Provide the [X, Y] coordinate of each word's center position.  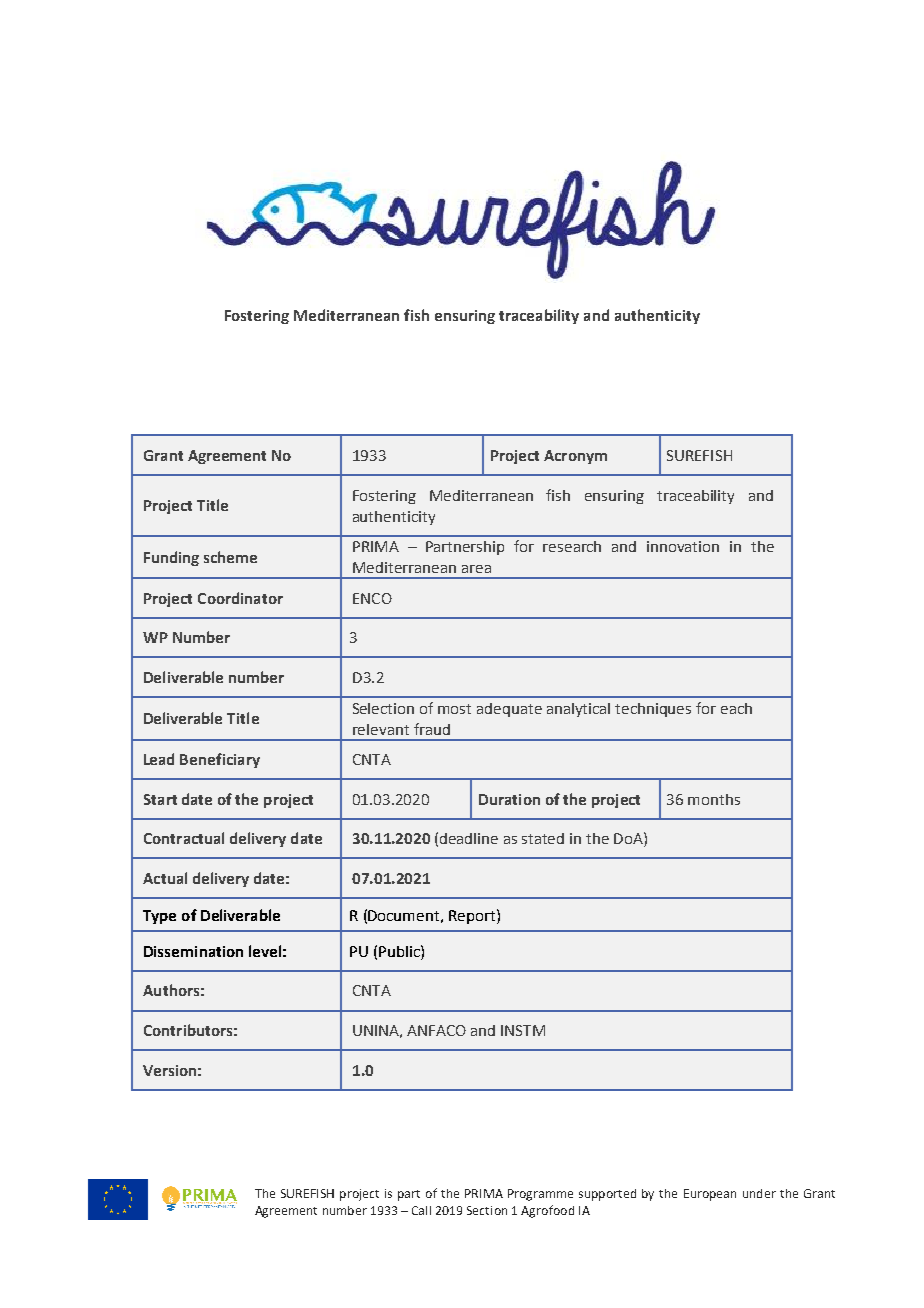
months [714, 799]
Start [160, 799]
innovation [683, 546]
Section [487, 1210]
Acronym [575, 457]
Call [421, 1210]
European [710, 1195]
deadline [469, 838]
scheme [230, 557]
